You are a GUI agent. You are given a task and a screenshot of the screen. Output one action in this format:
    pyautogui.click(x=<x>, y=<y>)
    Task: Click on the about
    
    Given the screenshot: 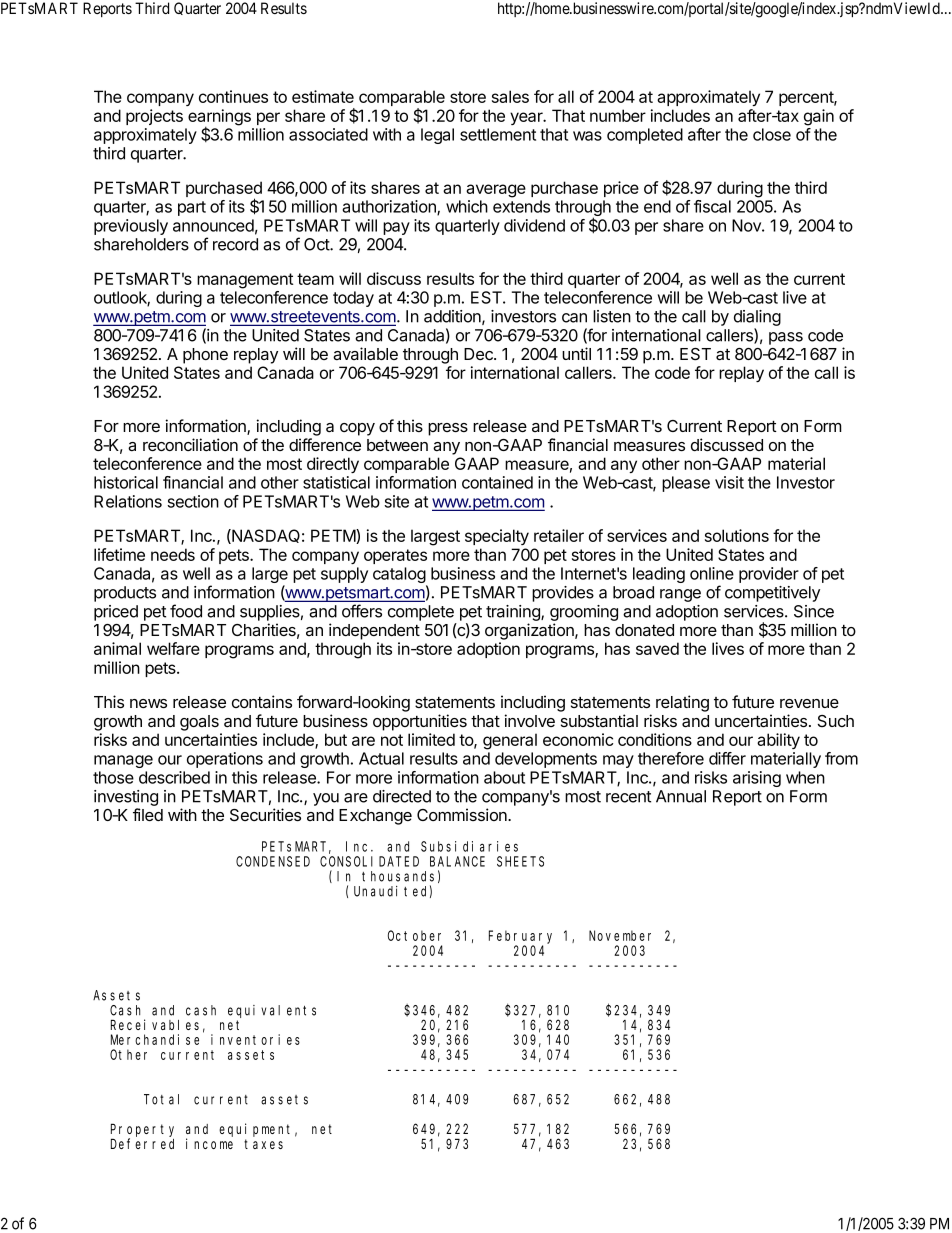 What is the action you would take?
    pyautogui.click(x=504, y=777)
